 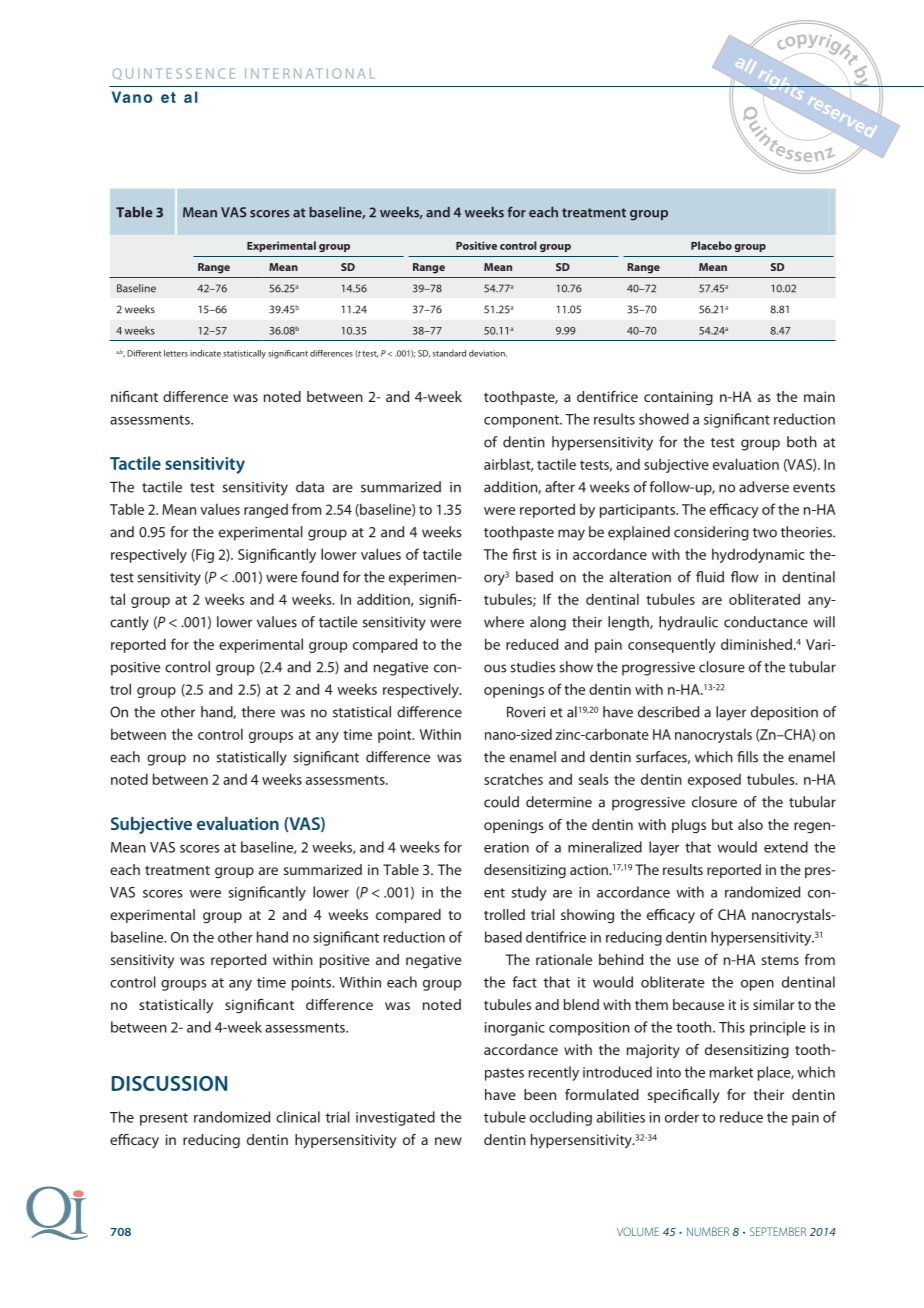 I want to click on clinical, so click(x=298, y=1117).
